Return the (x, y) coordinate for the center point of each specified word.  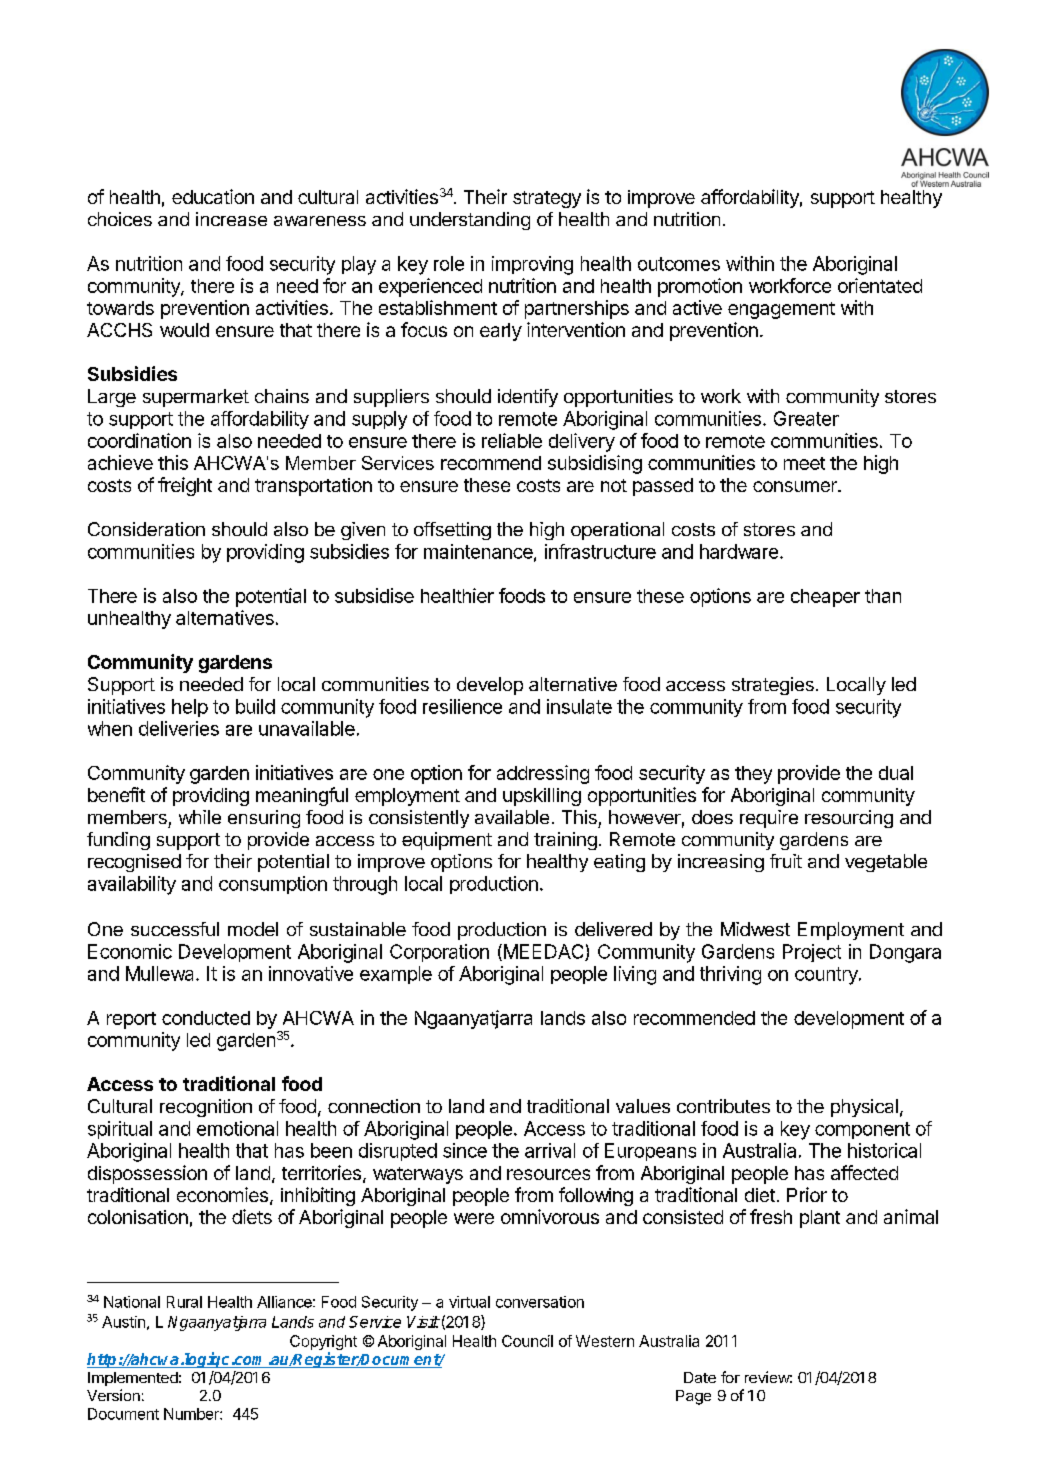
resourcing (849, 819)
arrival (550, 1150)
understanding (470, 221)
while (200, 817)
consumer (796, 486)
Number (192, 1414)
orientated (880, 285)
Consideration (146, 529)
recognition (206, 1108)
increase (231, 219)
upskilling (542, 797)
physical (864, 1108)
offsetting (452, 531)
